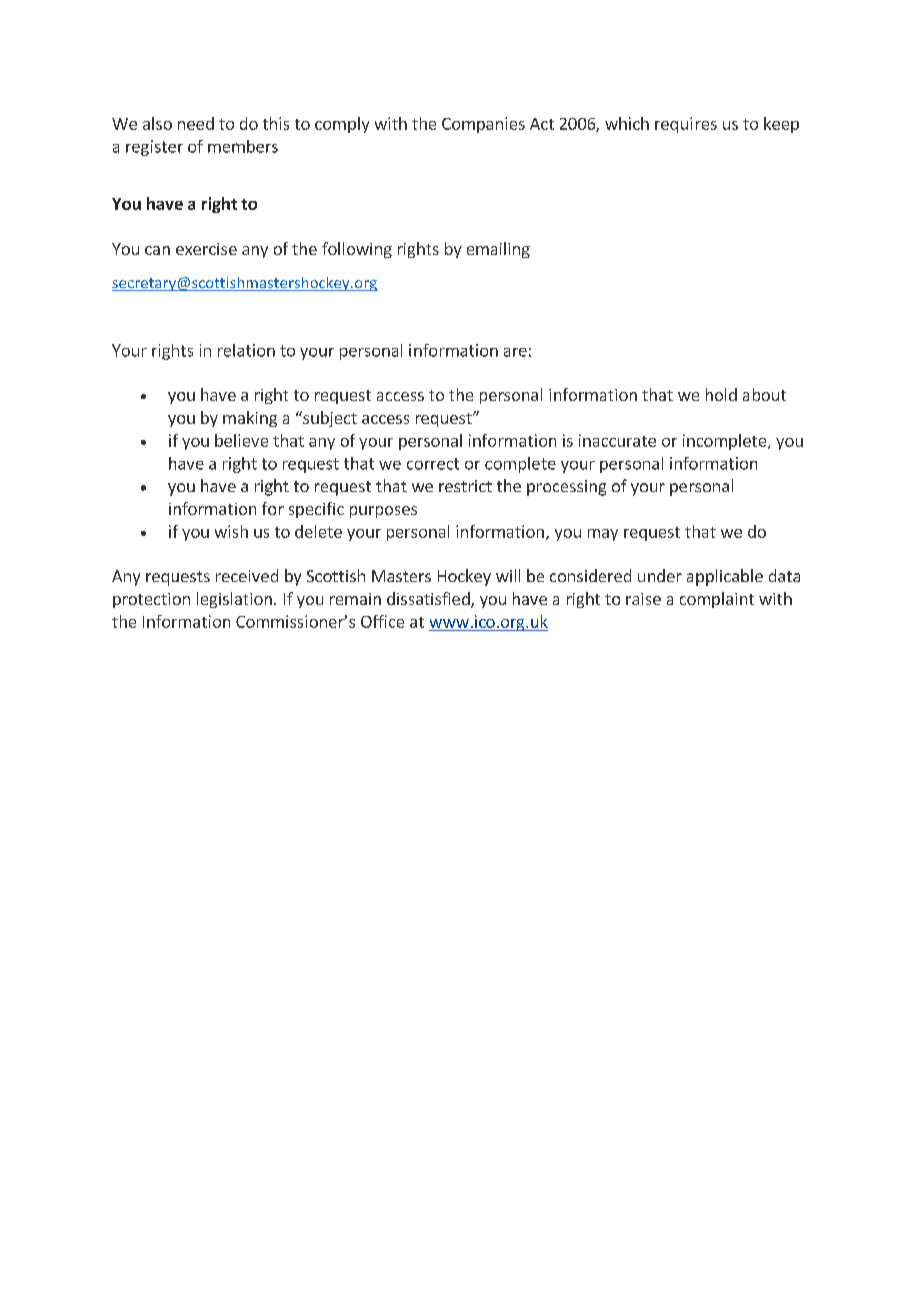 This screenshot has width=924, height=1308. What do you see at coordinates (717, 600) in the screenshot?
I see `complaint` at bounding box center [717, 600].
